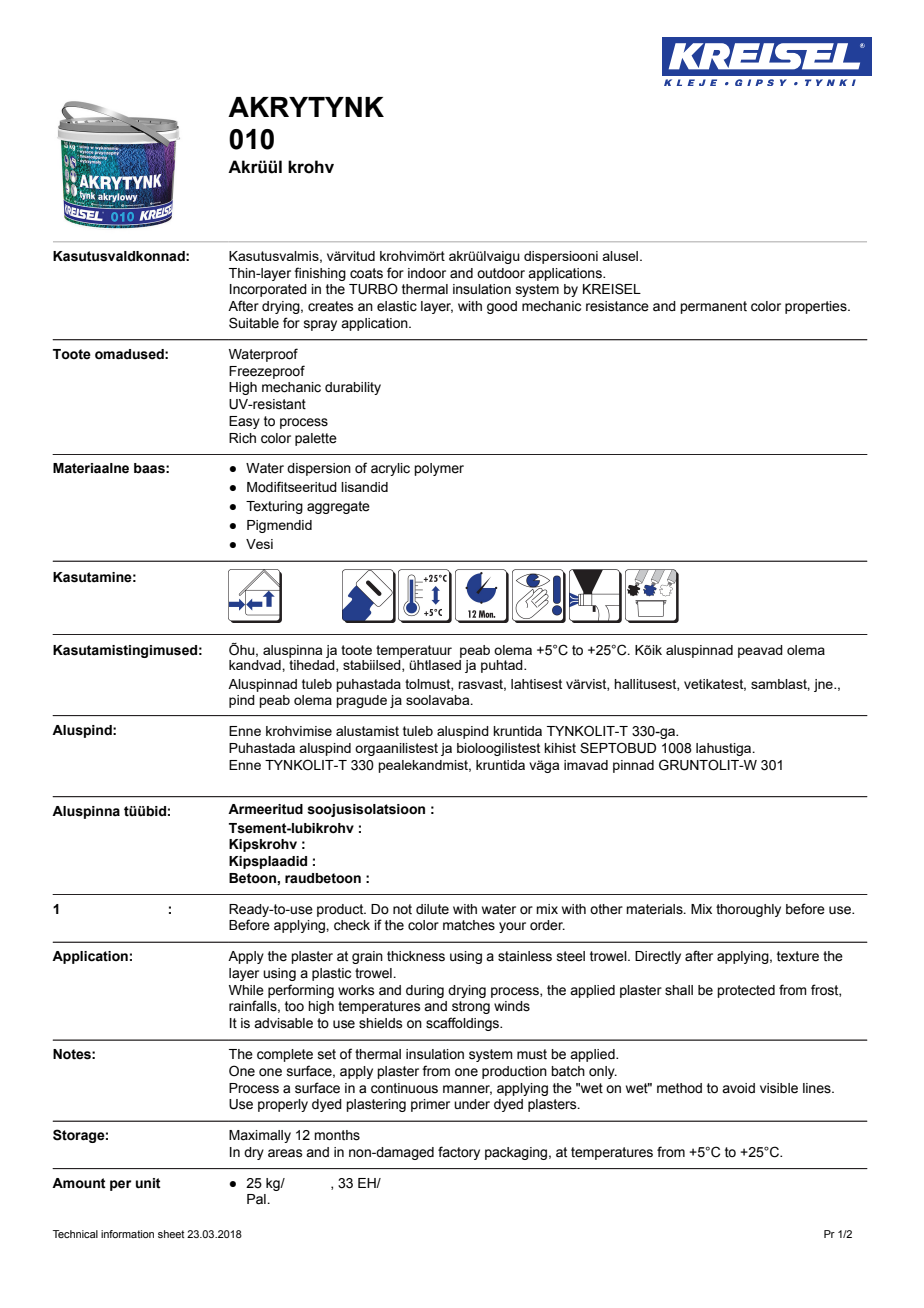 The image size is (924, 1308). Describe the element at coordinates (748, 910) in the document. I see `thoroughly` at that location.
